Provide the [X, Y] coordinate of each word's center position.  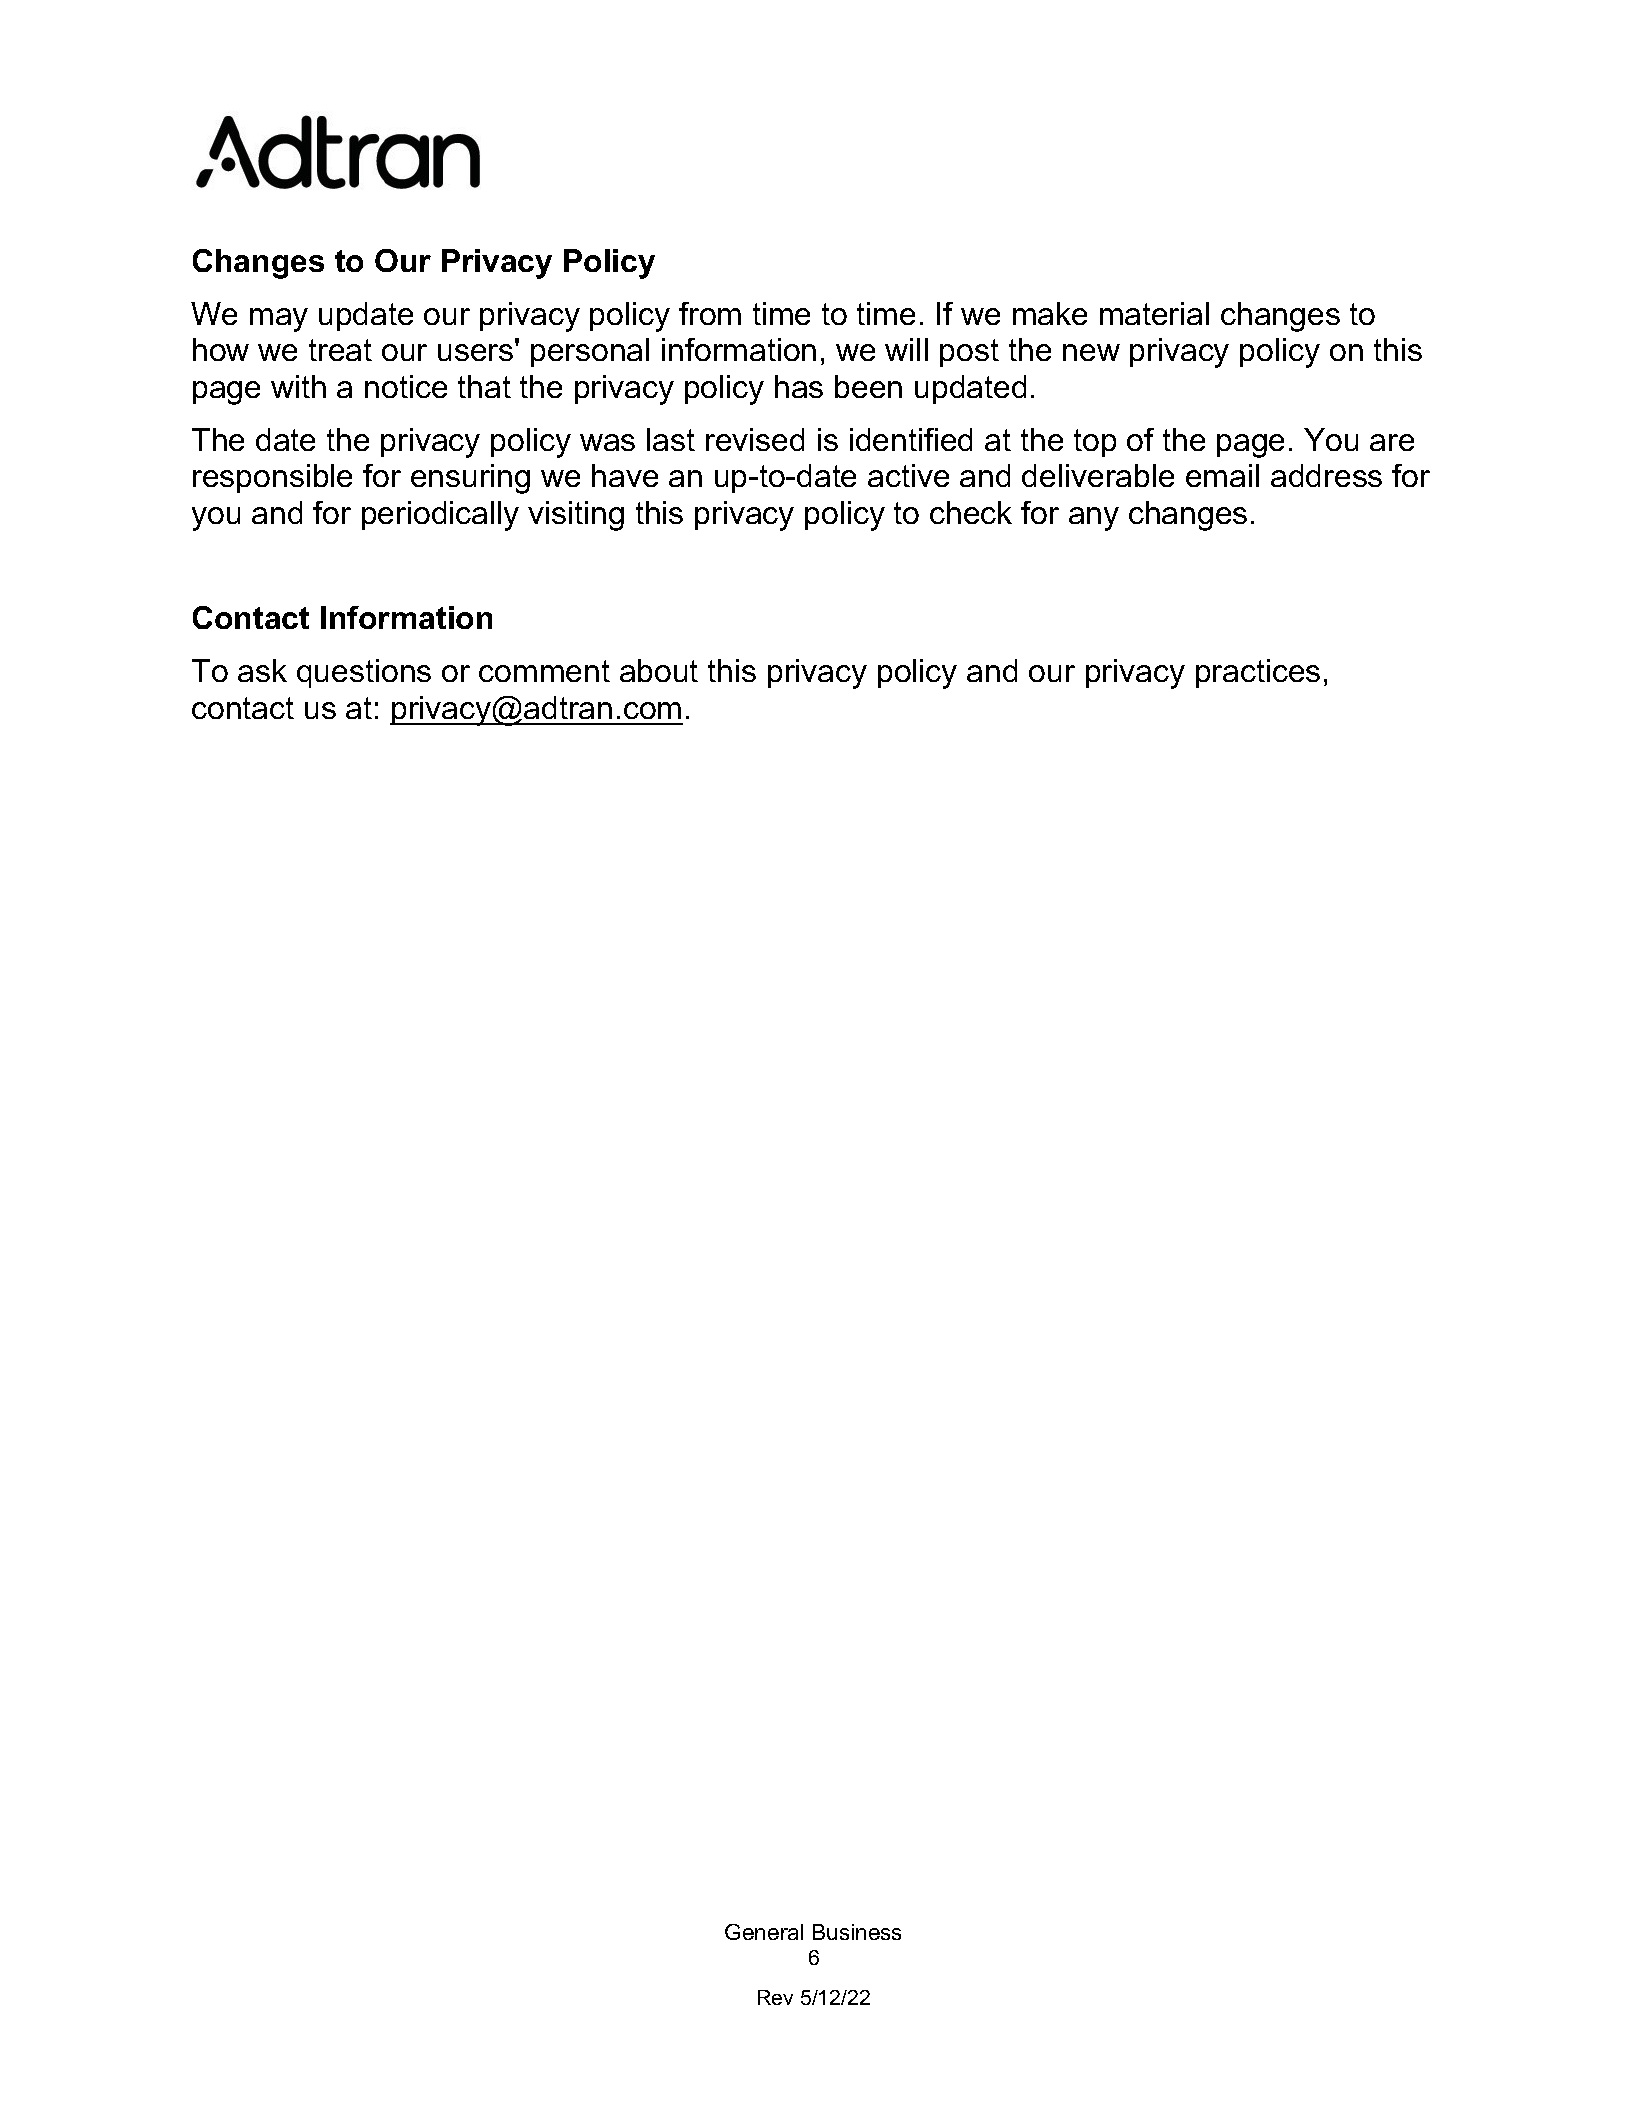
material [1154, 313]
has [799, 386]
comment [544, 671]
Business [857, 1932]
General [764, 1932]
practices [1258, 673]
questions [364, 673]
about [659, 670]
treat [340, 350]
